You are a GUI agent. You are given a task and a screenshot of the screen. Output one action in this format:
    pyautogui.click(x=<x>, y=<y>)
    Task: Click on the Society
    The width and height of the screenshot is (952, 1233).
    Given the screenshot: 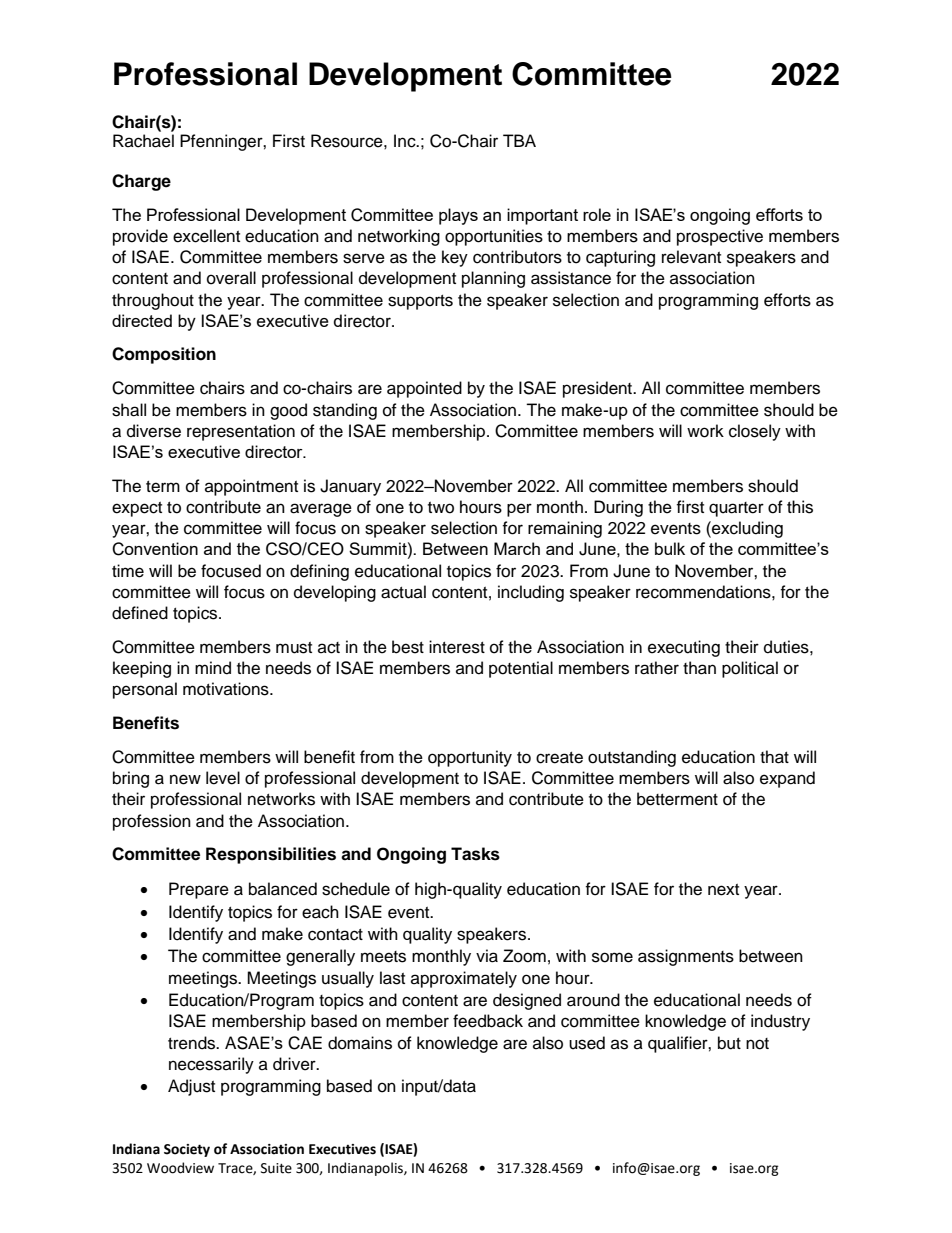 What is the action you would take?
    pyautogui.click(x=187, y=1150)
